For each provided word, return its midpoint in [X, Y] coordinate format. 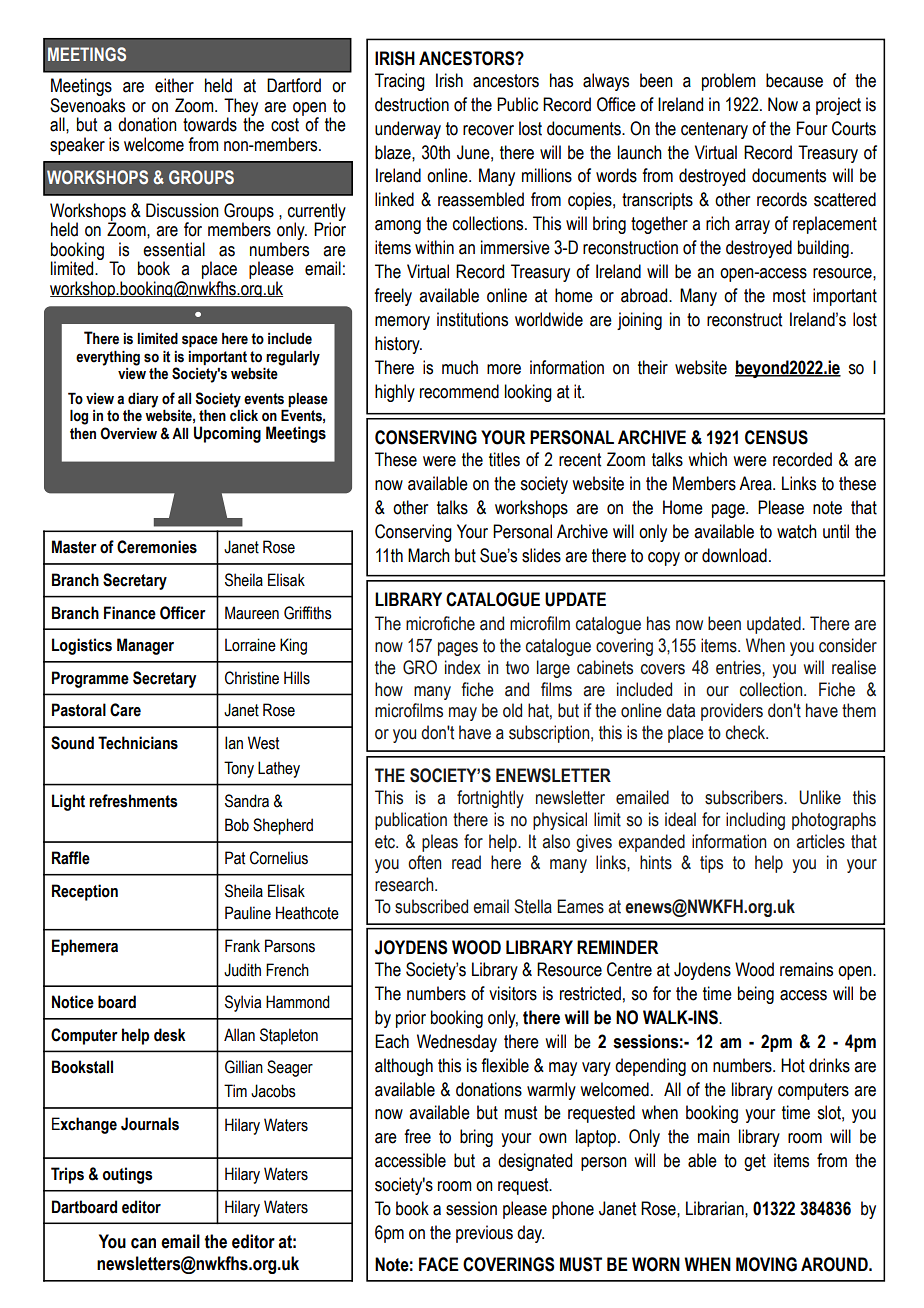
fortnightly [490, 799]
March [429, 555]
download [734, 555]
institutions [472, 319]
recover [488, 130]
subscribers [745, 797]
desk [170, 1035]
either [174, 85]
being [756, 995]
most [789, 296]
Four [812, 128]
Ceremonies [157, 547]
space [200, 341]
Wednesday [457, 1043]
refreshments [133, 801]
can [143, 1243]
